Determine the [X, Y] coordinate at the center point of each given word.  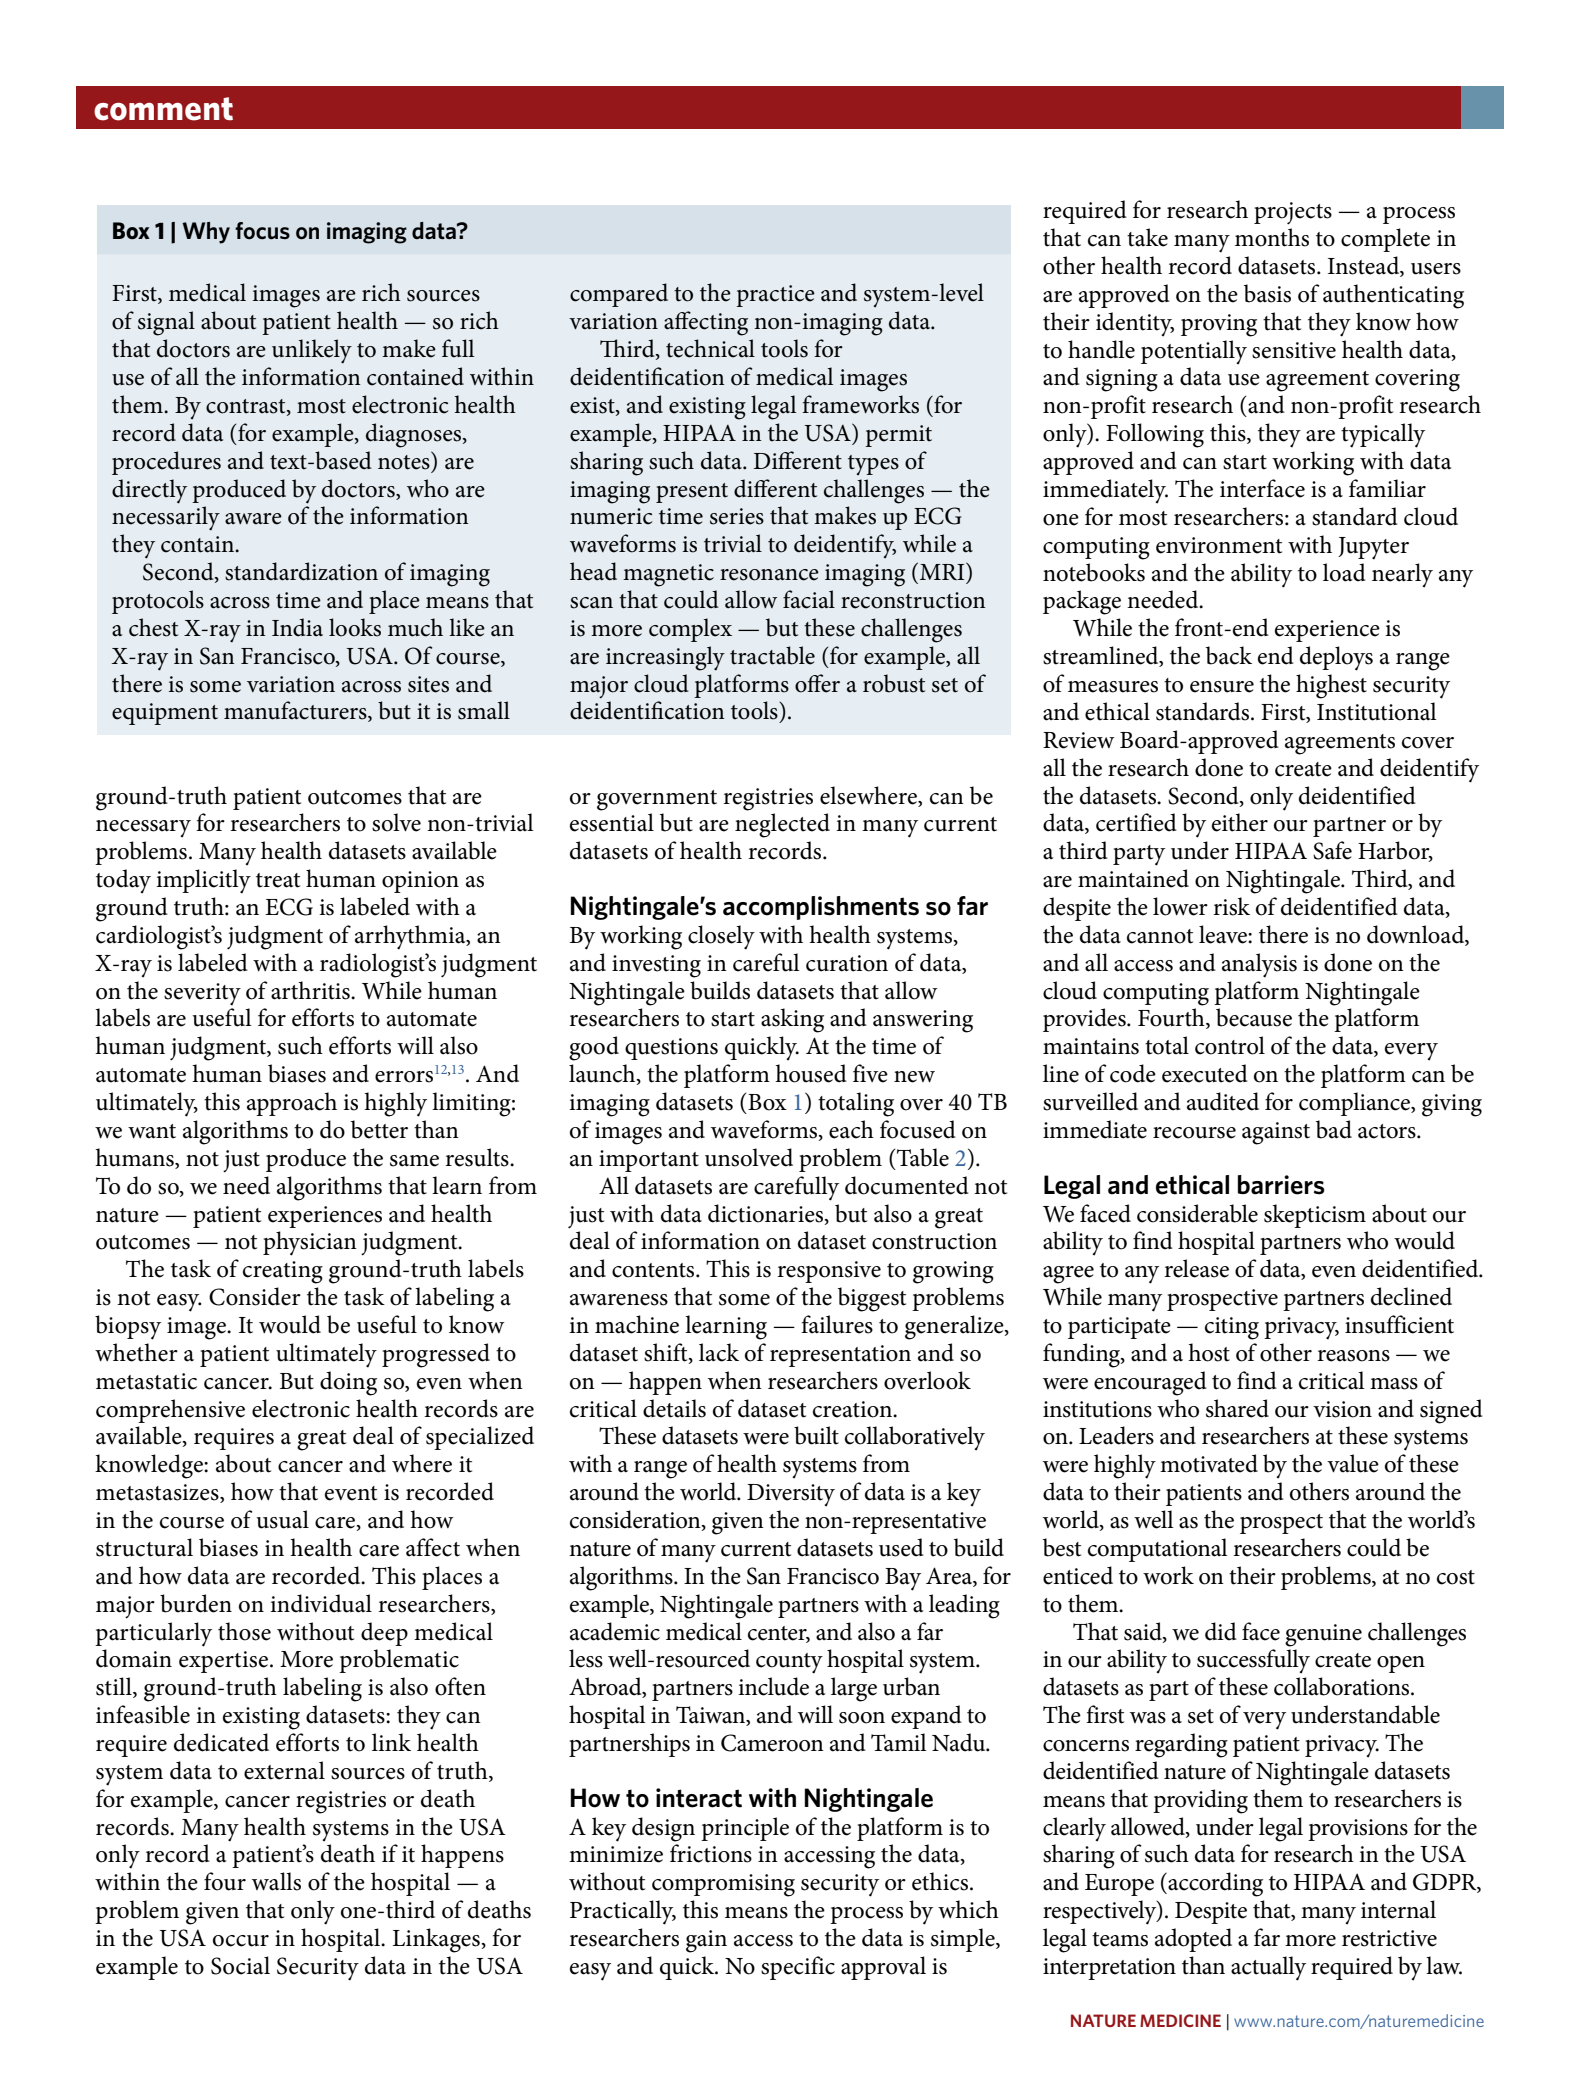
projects [1293, 213]
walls [276, 1881]
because [1254, 1017]
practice [775, 296]
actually [1268, 1968]
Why [206, 233]
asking [792, 1020]
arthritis [311, 990]
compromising [723, 1885]
